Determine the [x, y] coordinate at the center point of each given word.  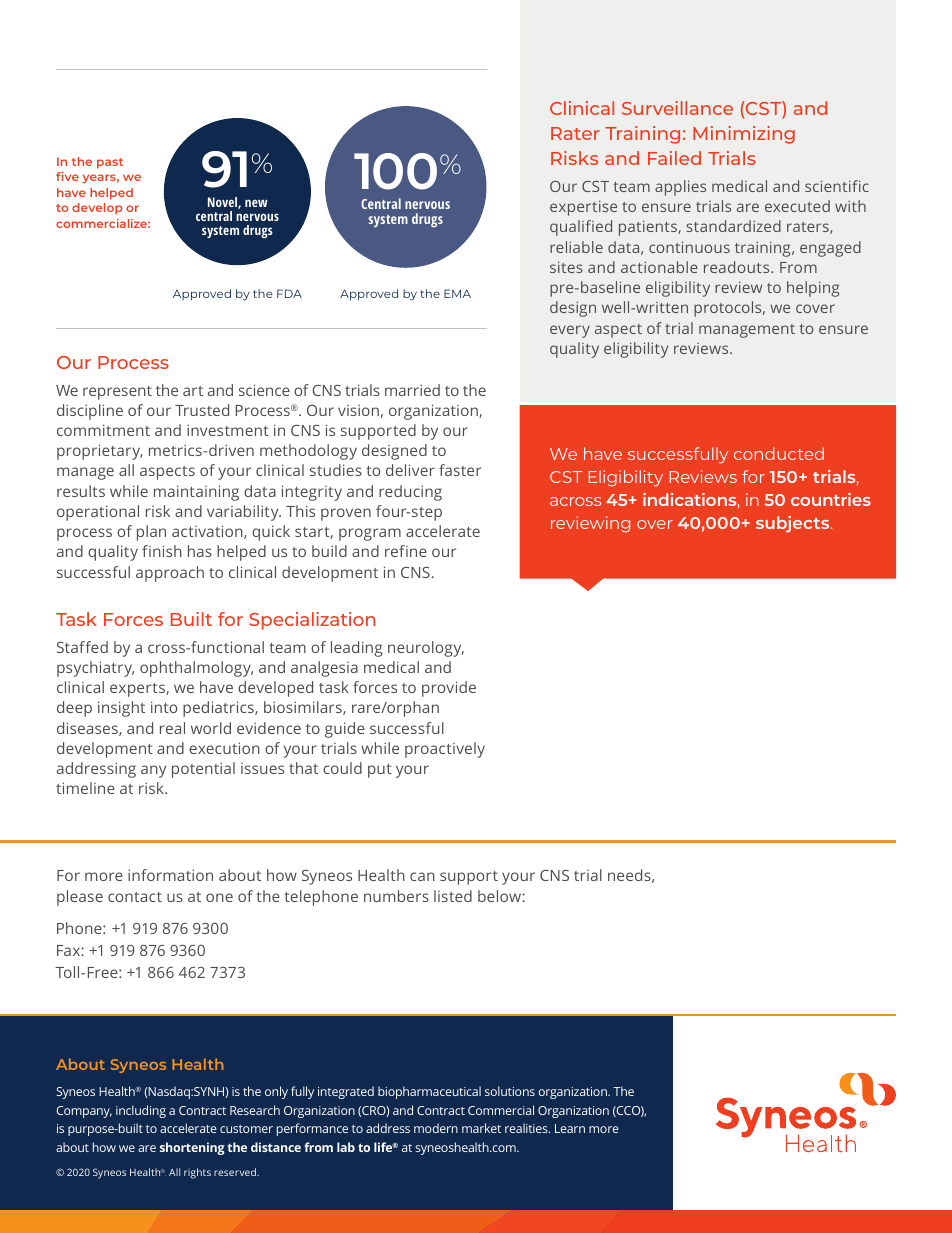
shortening [192, 1148]
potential [203, 770]
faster [460, 470]
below [500, 896]
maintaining [196, 493]
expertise [583, 208]
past [110, 163]
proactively [445, 750]
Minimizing [744, 135]
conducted [779, 453]
